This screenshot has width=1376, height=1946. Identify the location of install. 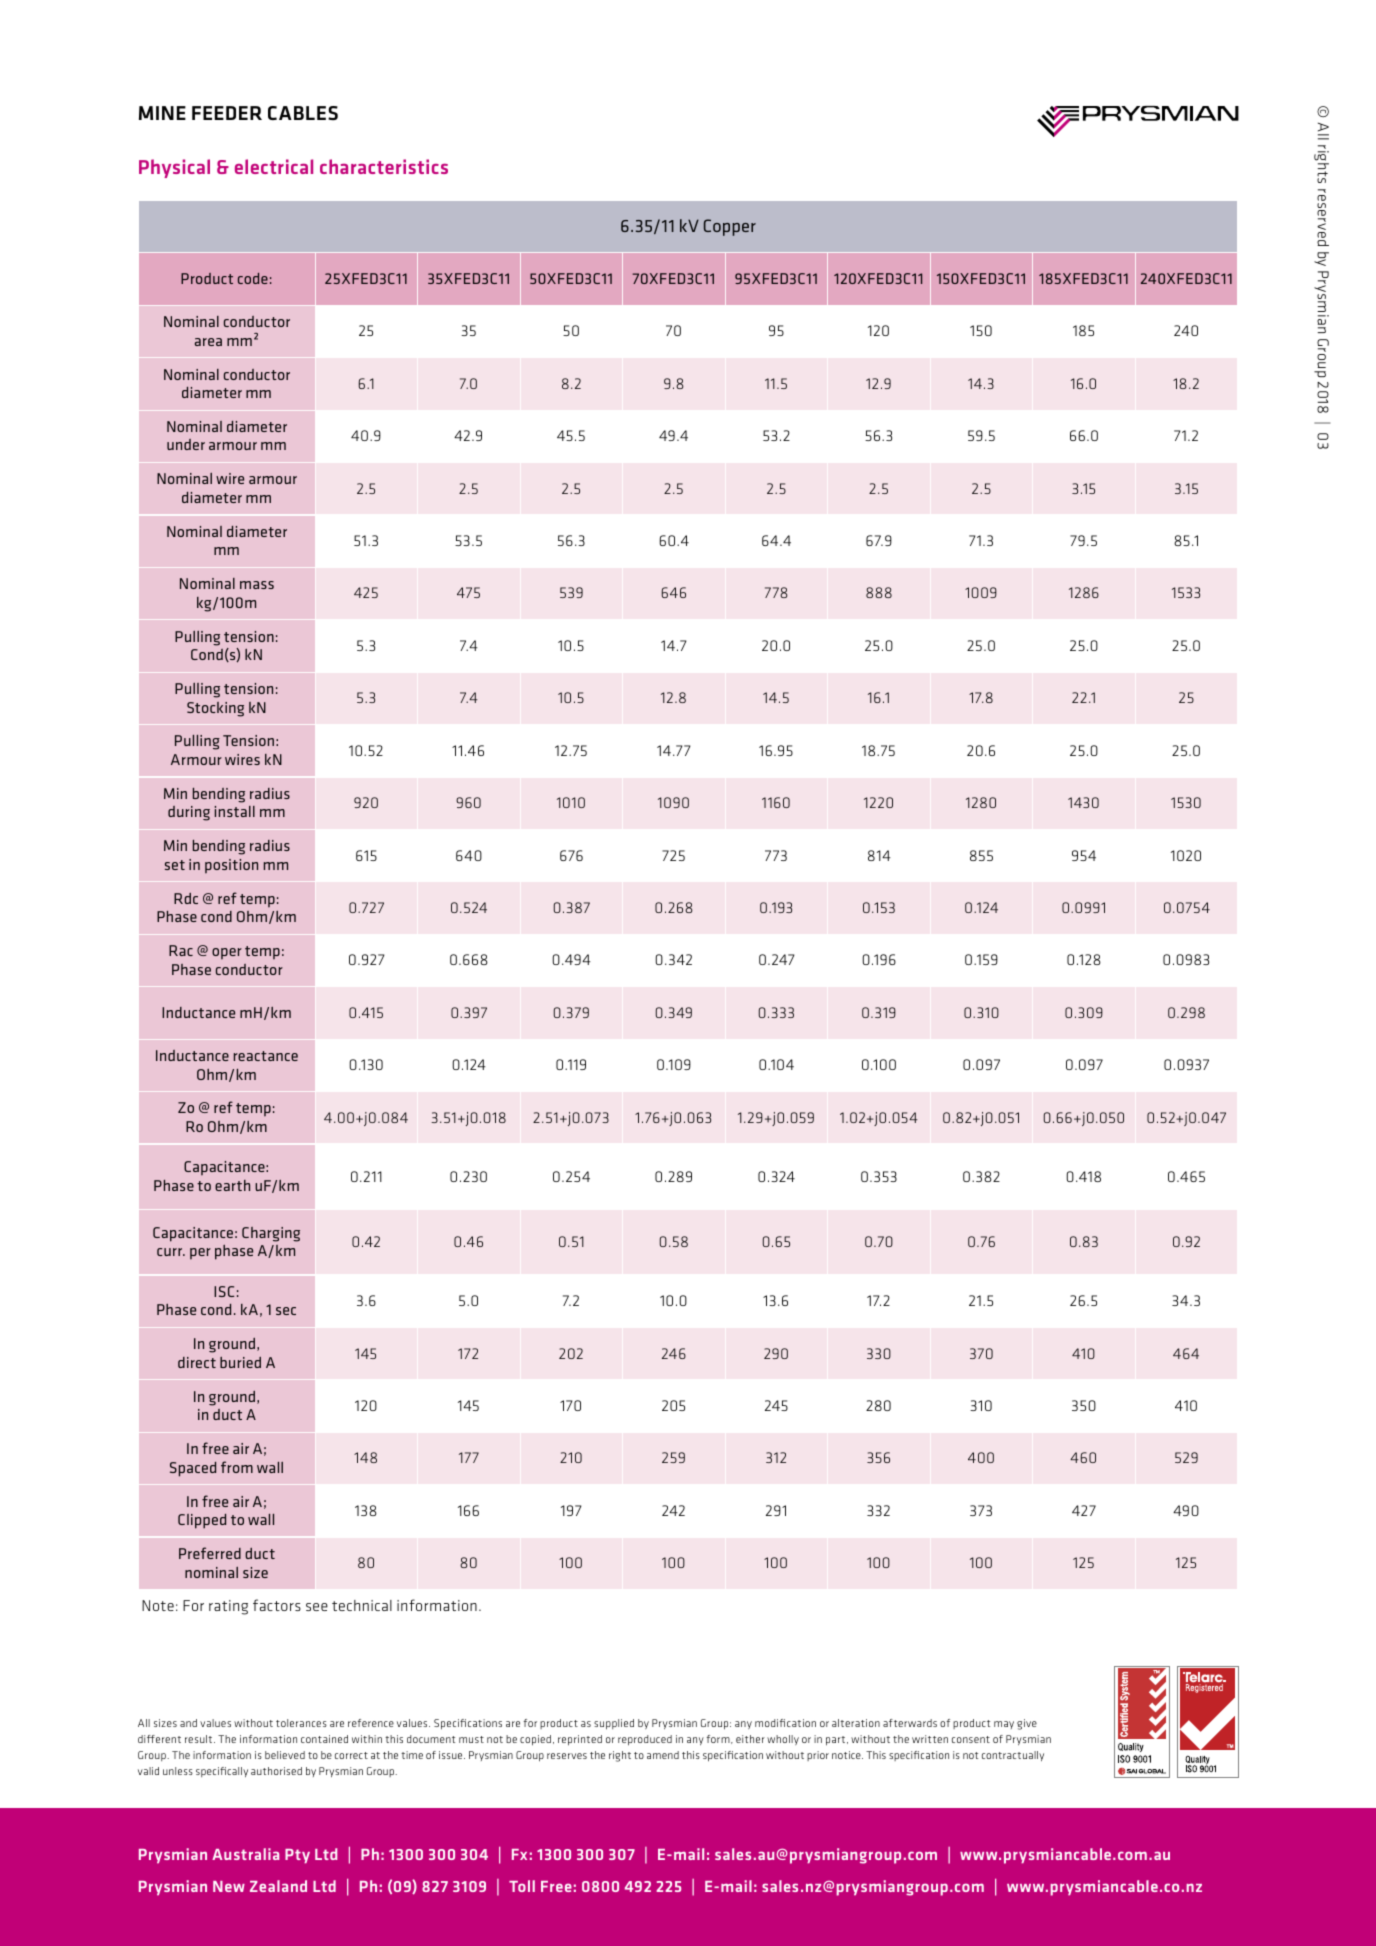
(235, 811).
